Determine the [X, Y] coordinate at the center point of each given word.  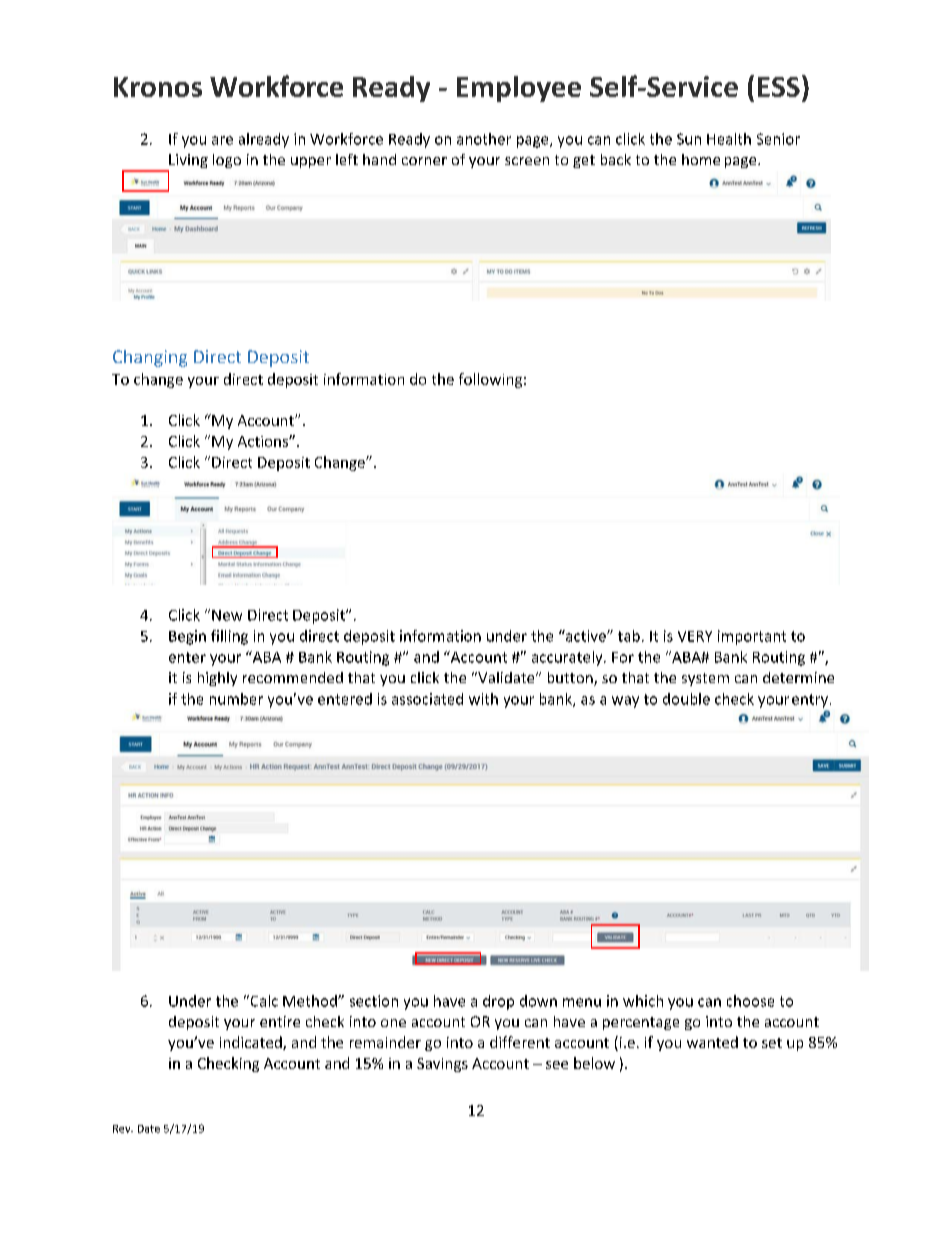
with [483, 699]
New [227, 615]
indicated [252, 1043]
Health [729, 139]
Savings [442, 1065]
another [484, 139]
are [222, 140]
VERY [695, 636]
